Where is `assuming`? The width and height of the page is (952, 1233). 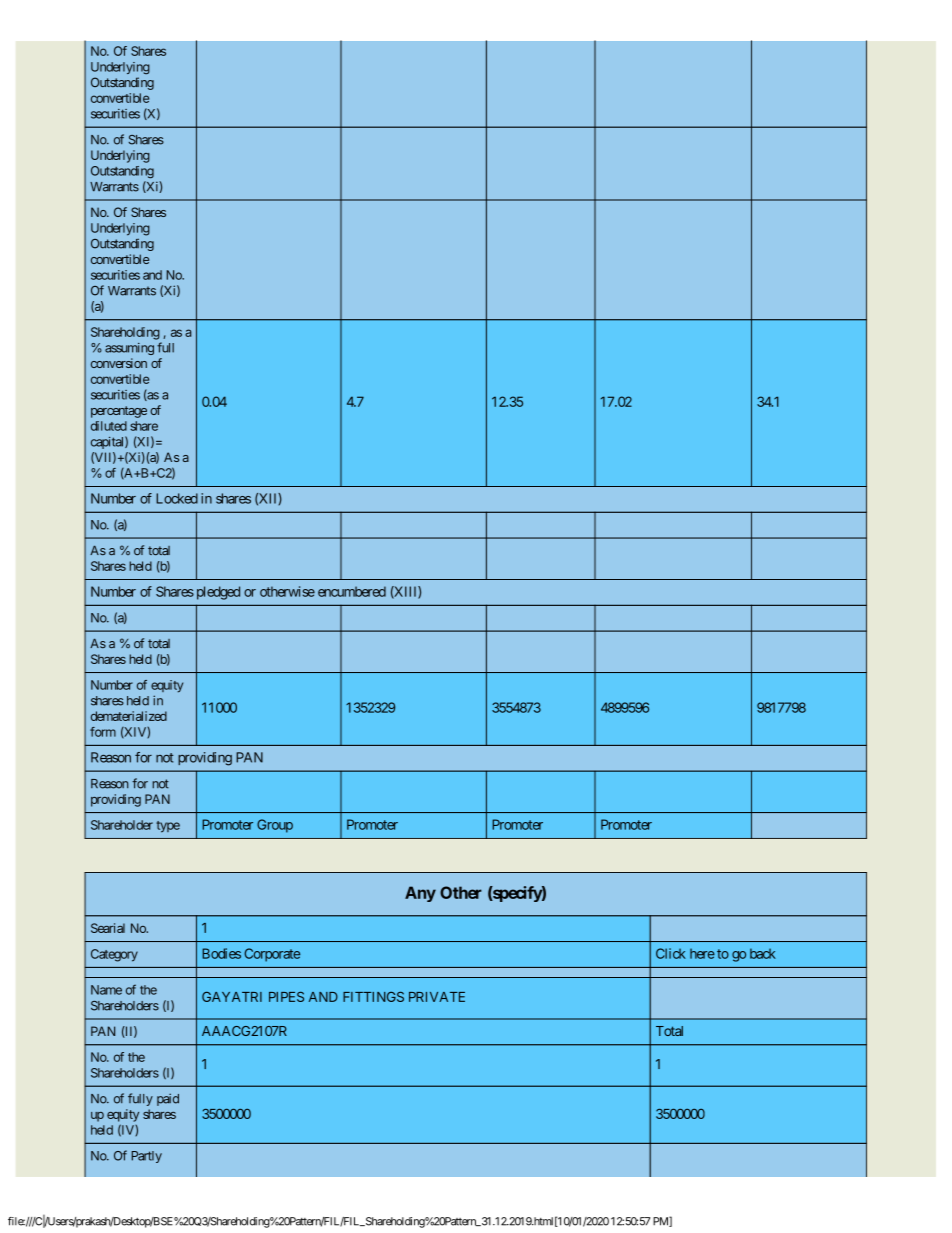
assuming is located at coordinates (129, 349).
